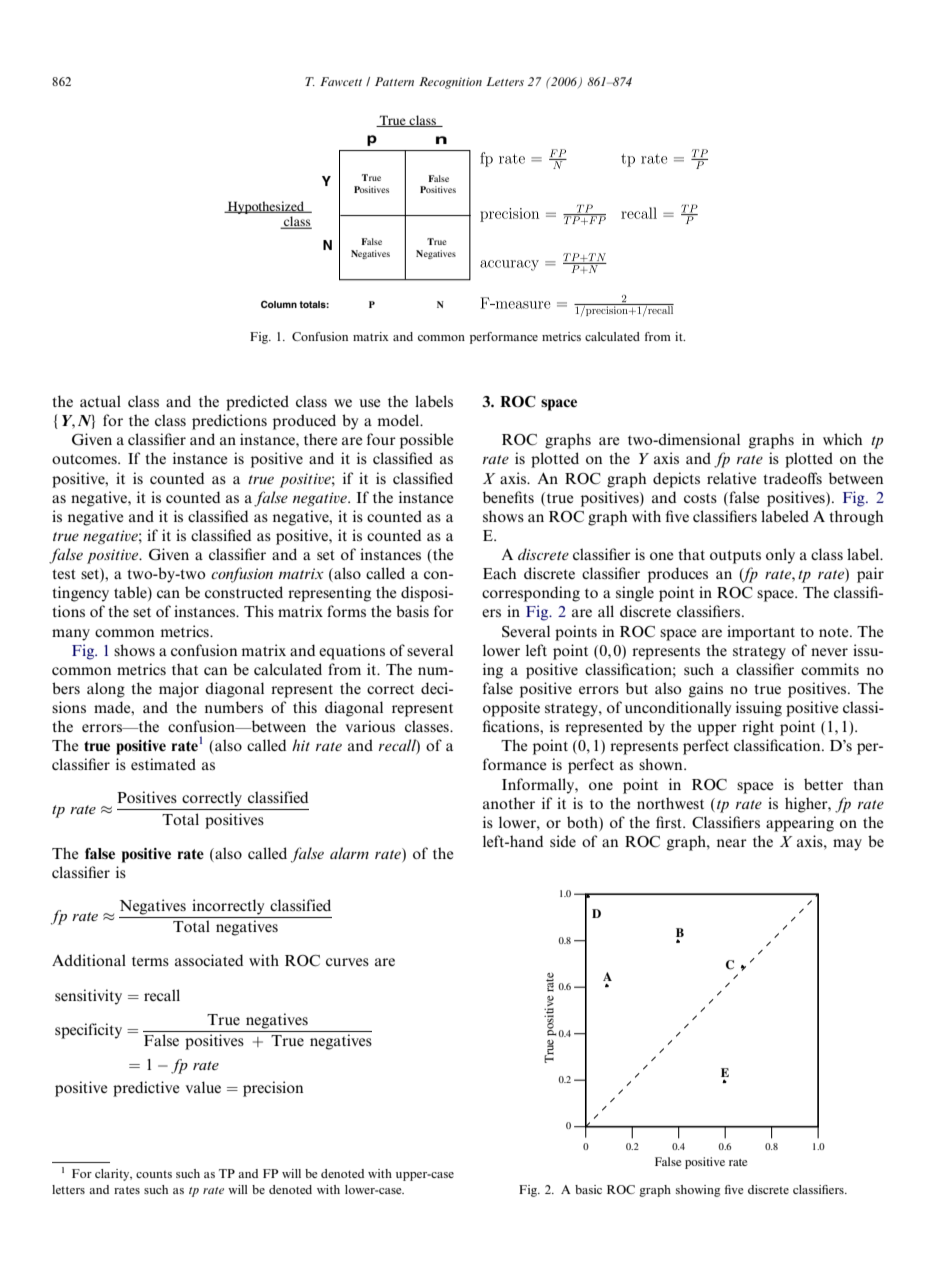 This image has height=1270, width=952. I want to click on Hypothesized, so click(266, 207).
